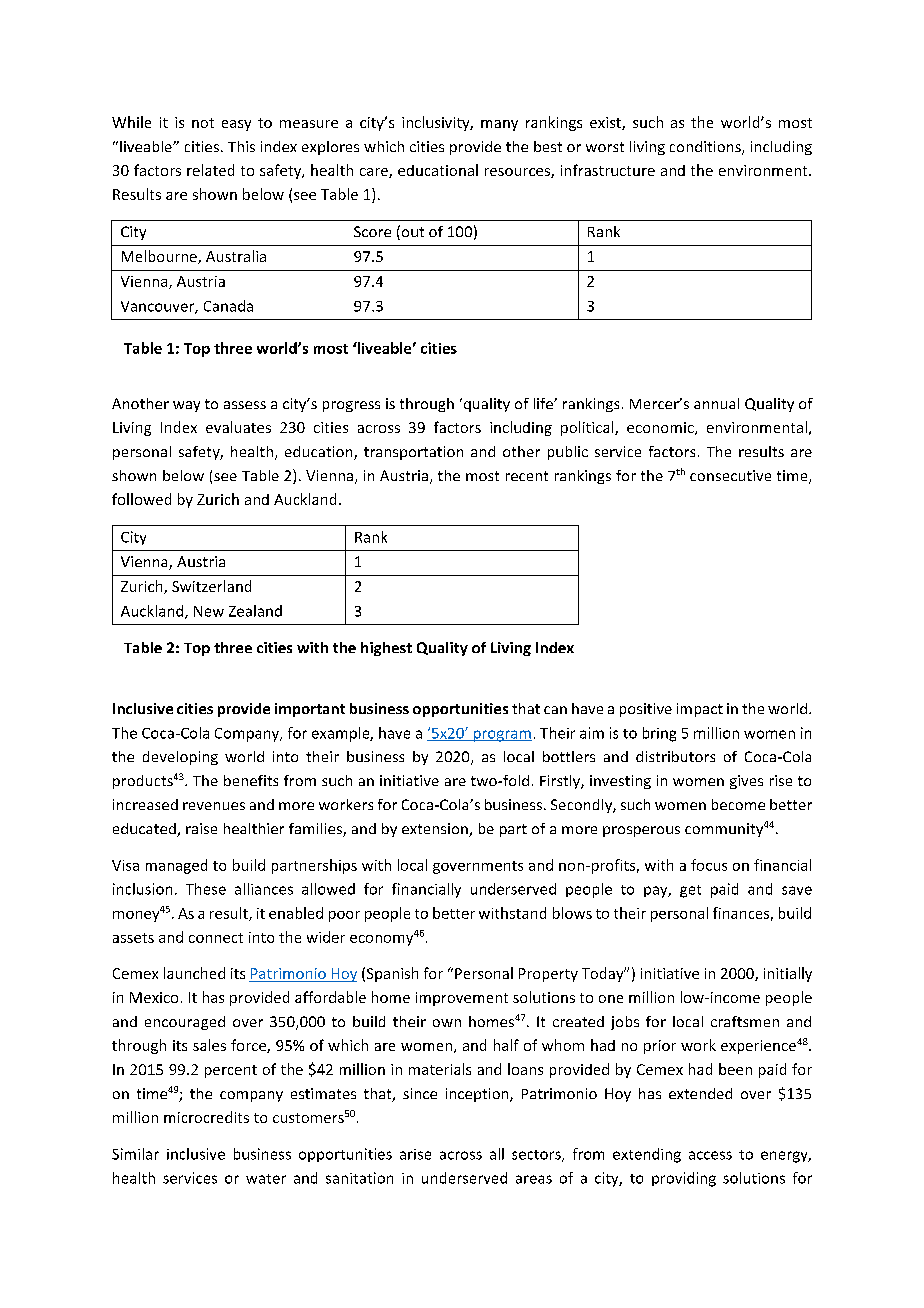  I want to click on life, so click(544, 403).
